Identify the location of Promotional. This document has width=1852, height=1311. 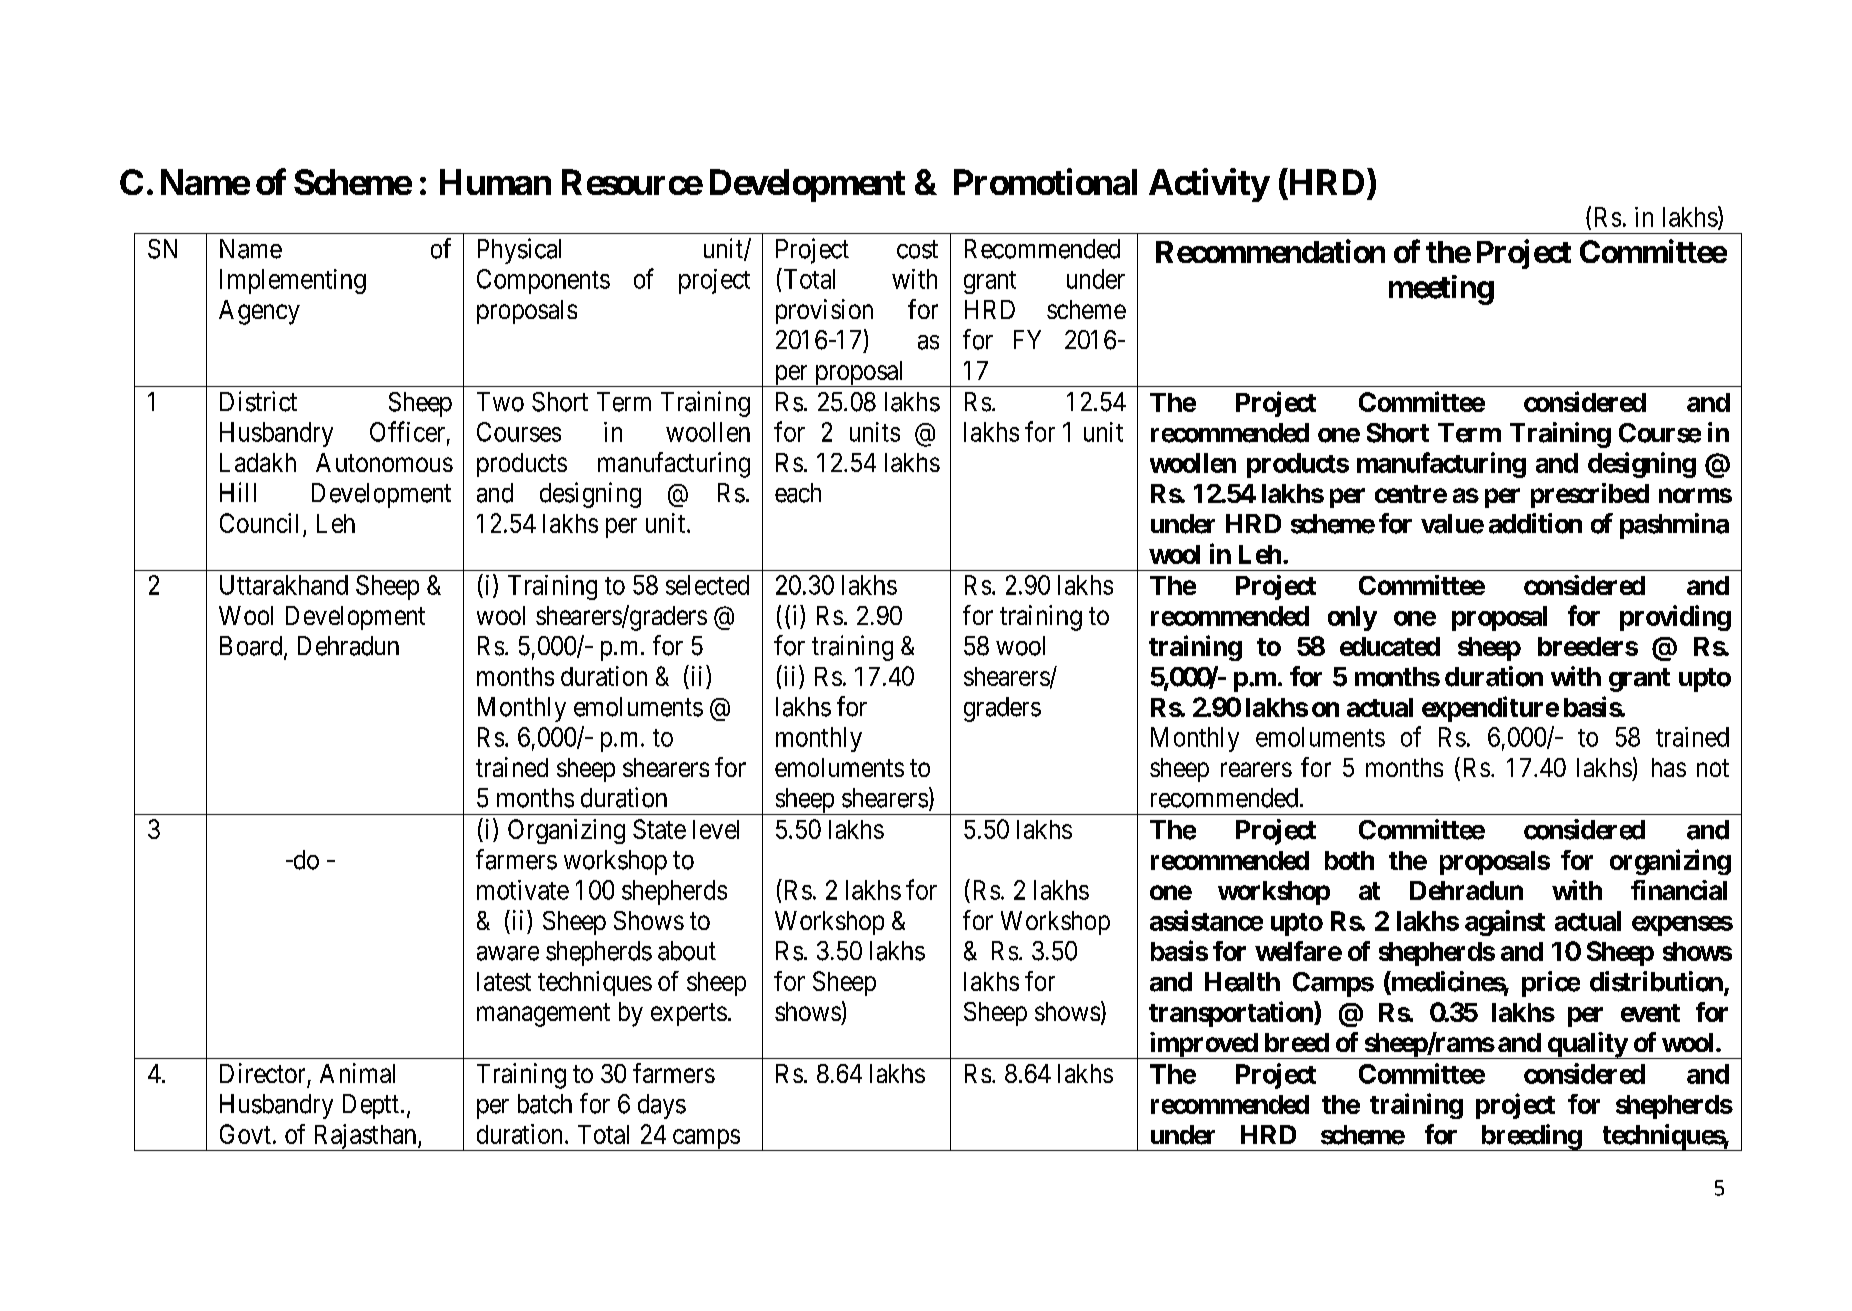
(1045, 181).
